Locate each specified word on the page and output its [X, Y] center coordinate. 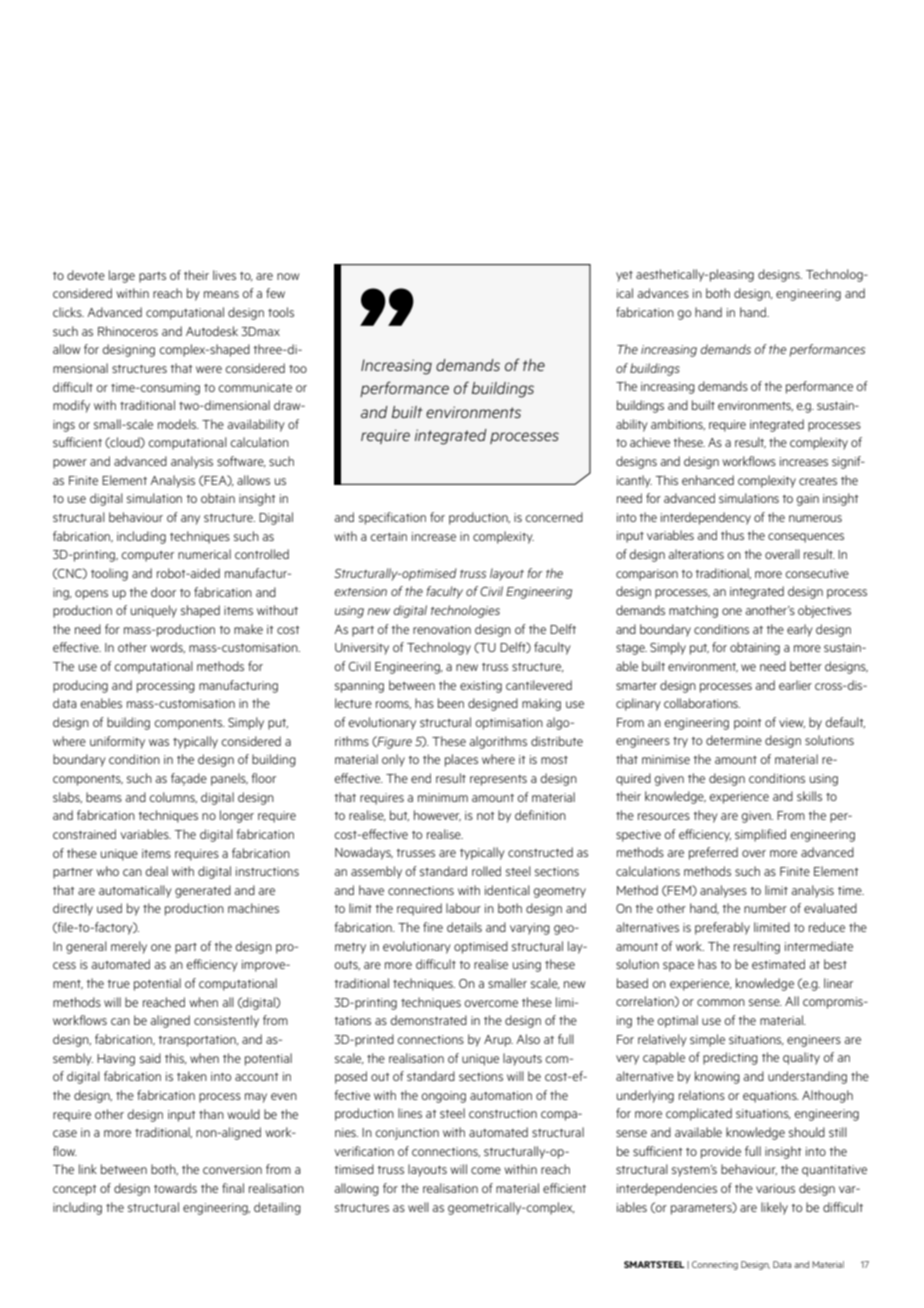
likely [774, 1208]
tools [281, 312]
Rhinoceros [128, 331]
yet [624, 276]
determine [734, 740]
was [159, 742]
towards [175, 1188]
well [418, 1207]
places [461, 760]
